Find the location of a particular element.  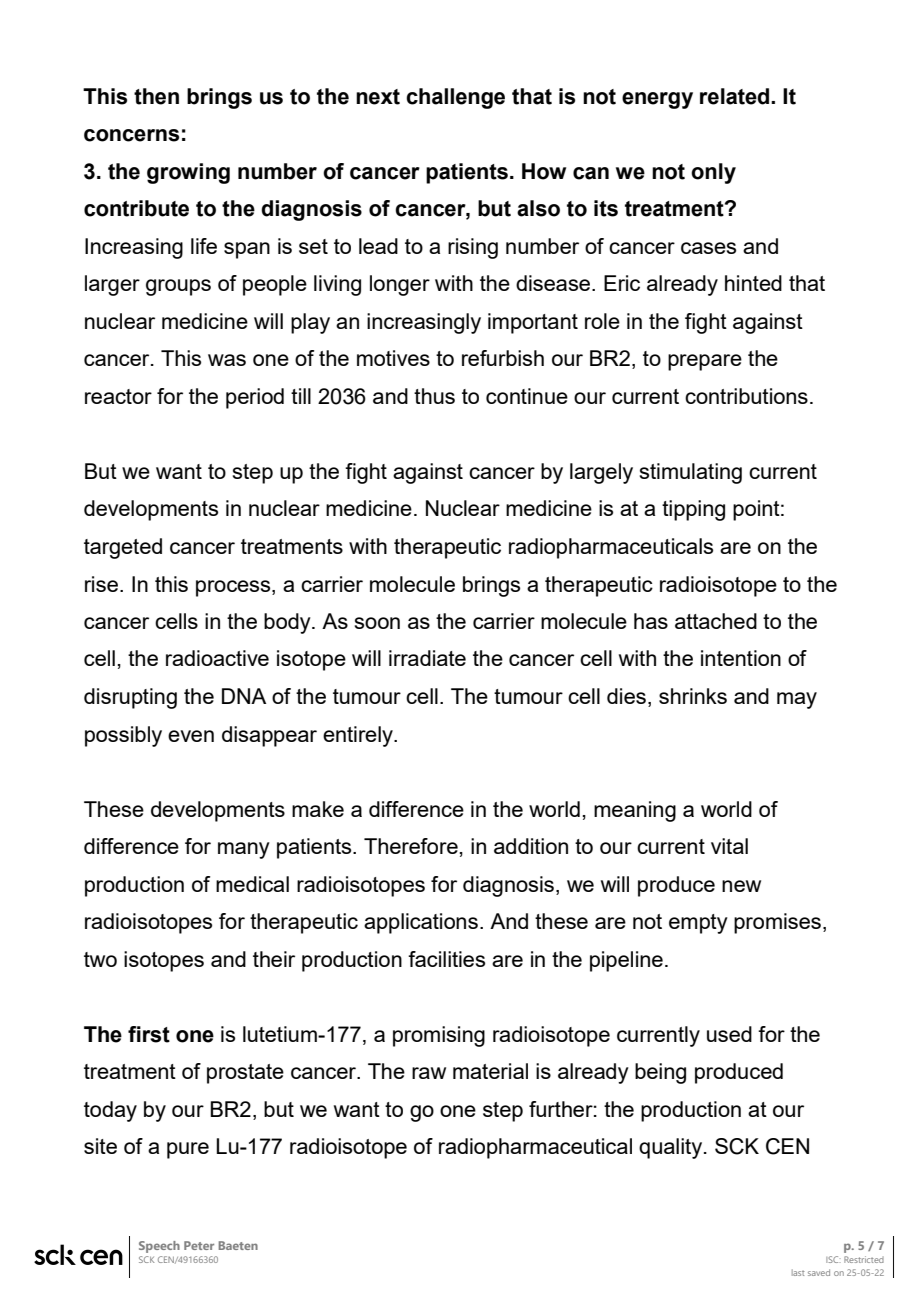

first is located at coordinates (149, 1034).
